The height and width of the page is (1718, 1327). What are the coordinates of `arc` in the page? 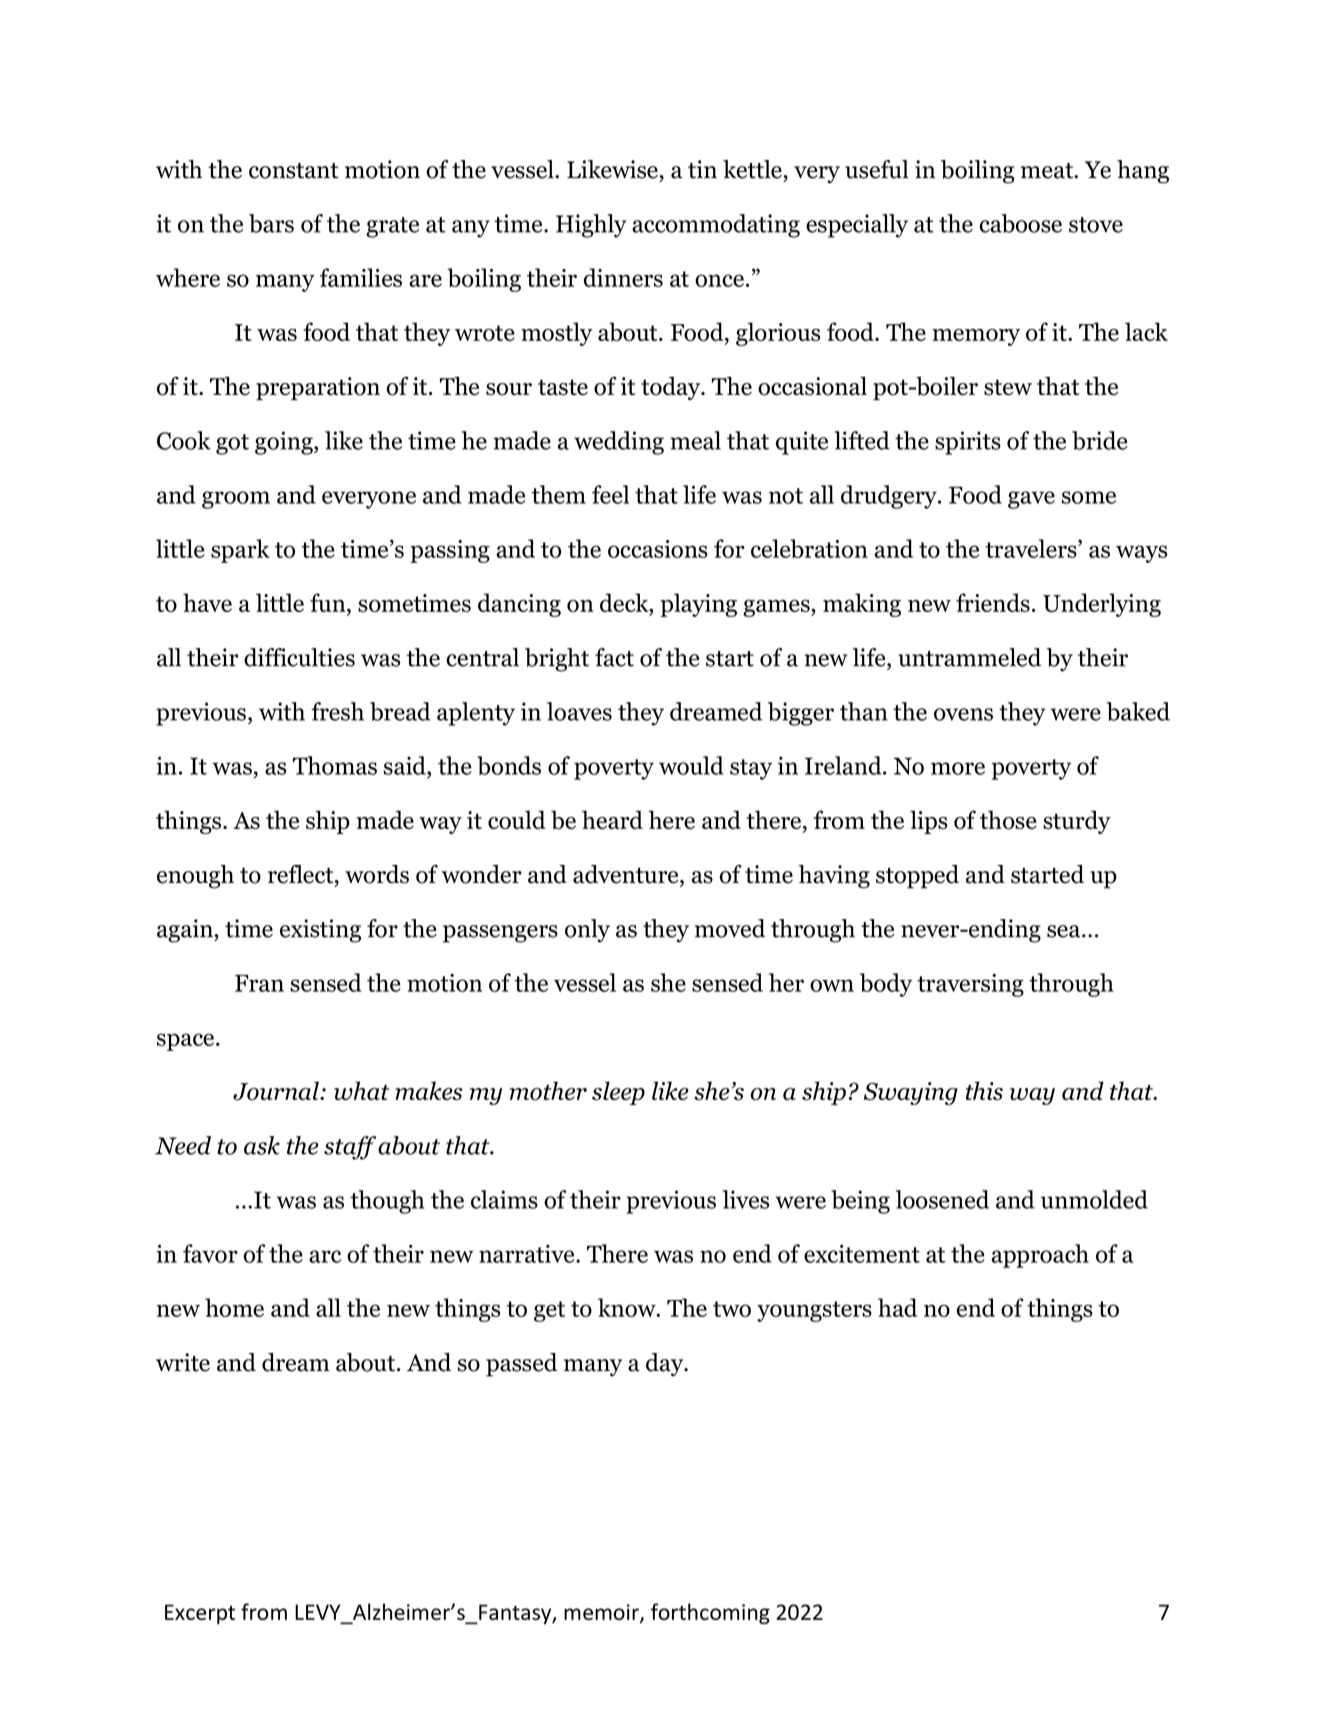 It's located at (325, 1256).
